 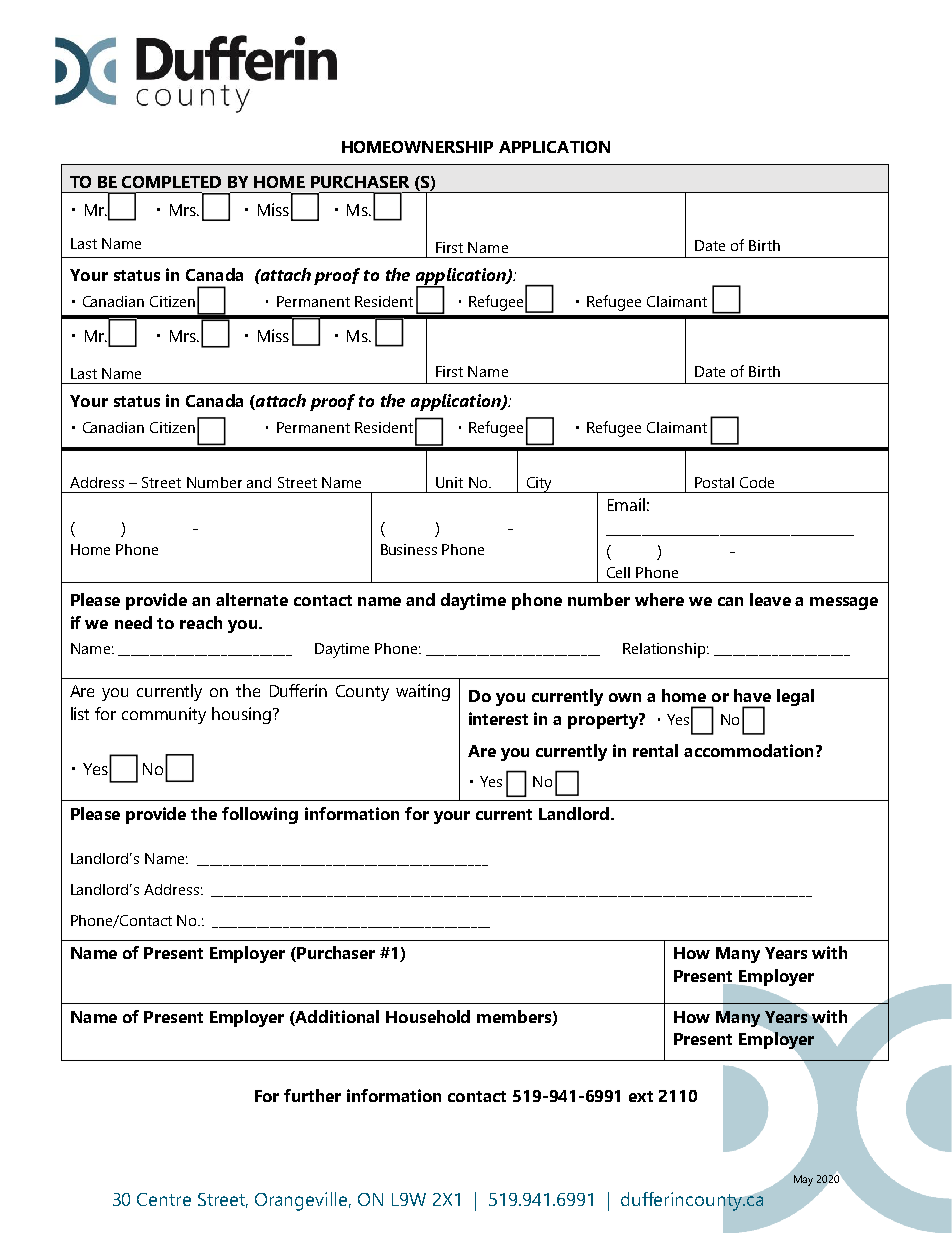 I want to click on City, so click(x=539, y=485).
